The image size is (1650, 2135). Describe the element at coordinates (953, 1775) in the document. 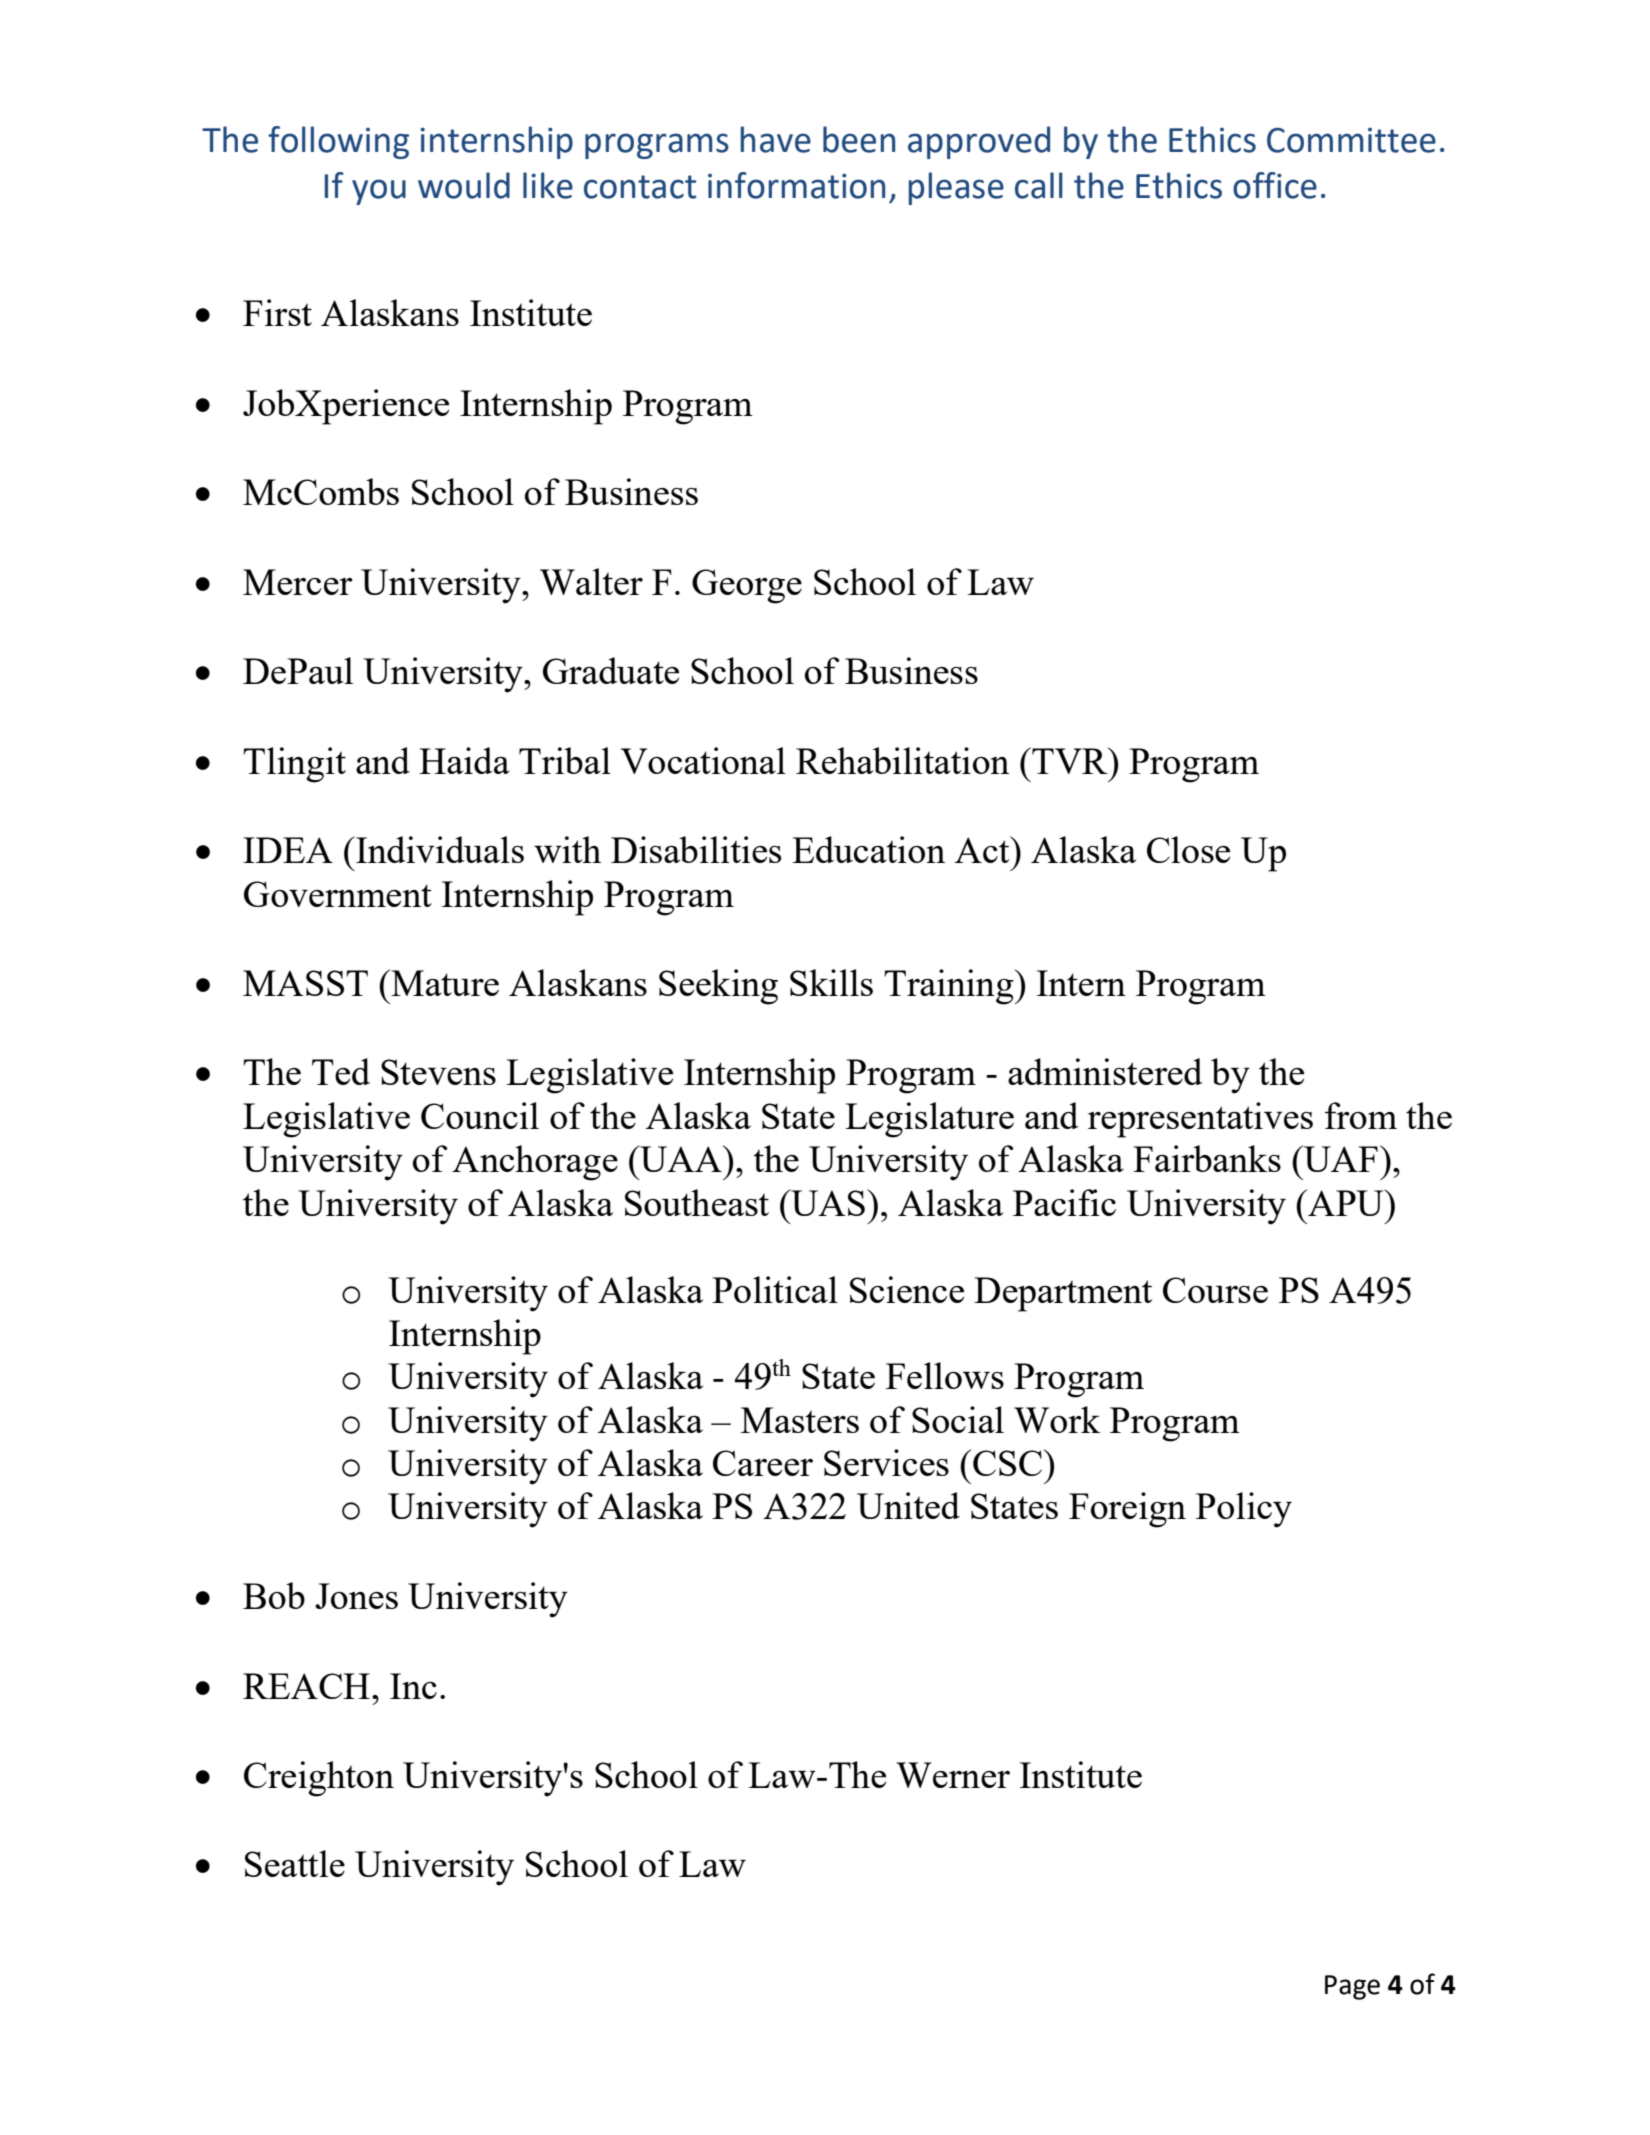

I see `Werner` at that location.
